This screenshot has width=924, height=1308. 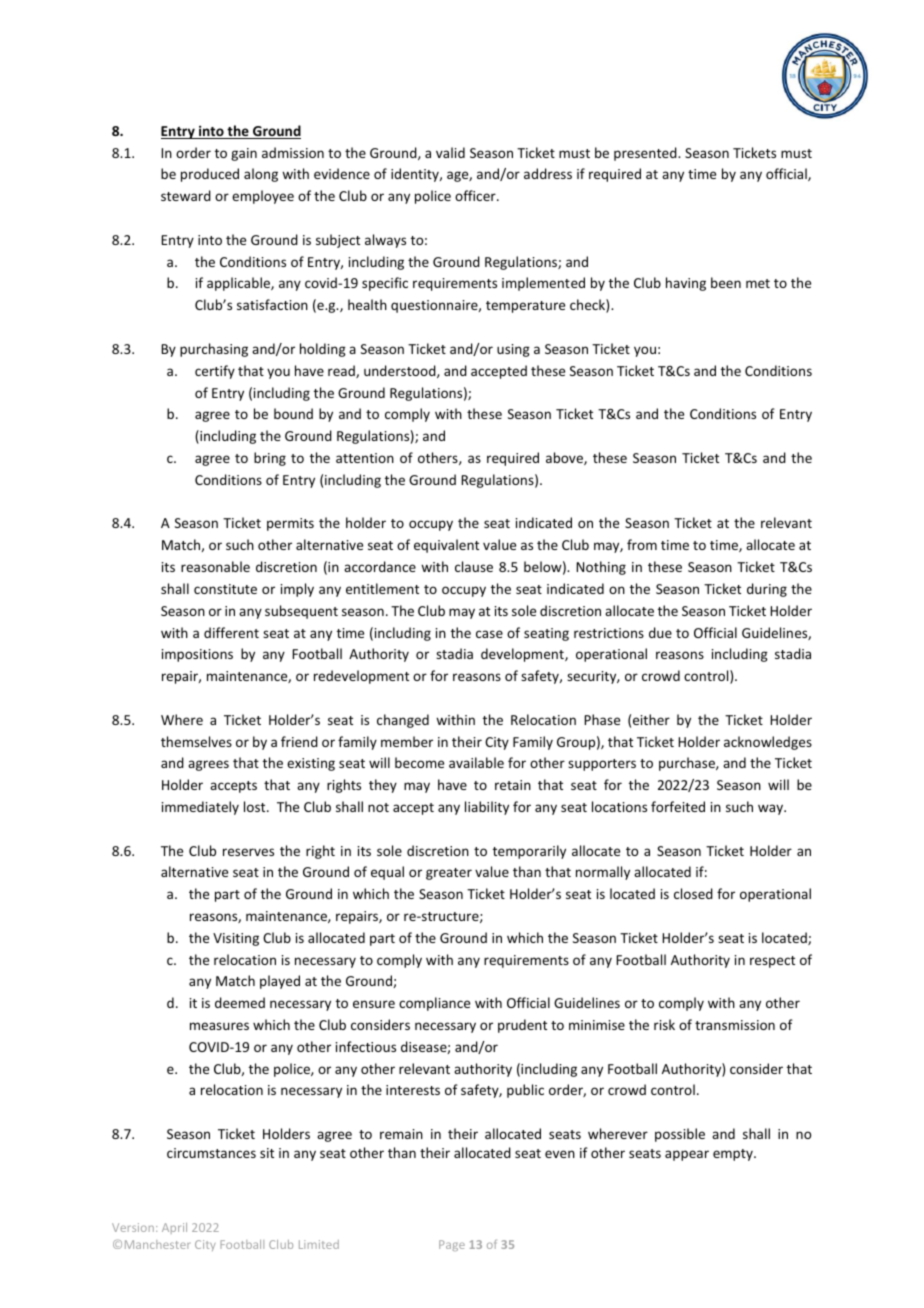 What do you see at coordinates (174, 1228) in the screenshot?
I see `April` at bounding box center [174, 1228].
